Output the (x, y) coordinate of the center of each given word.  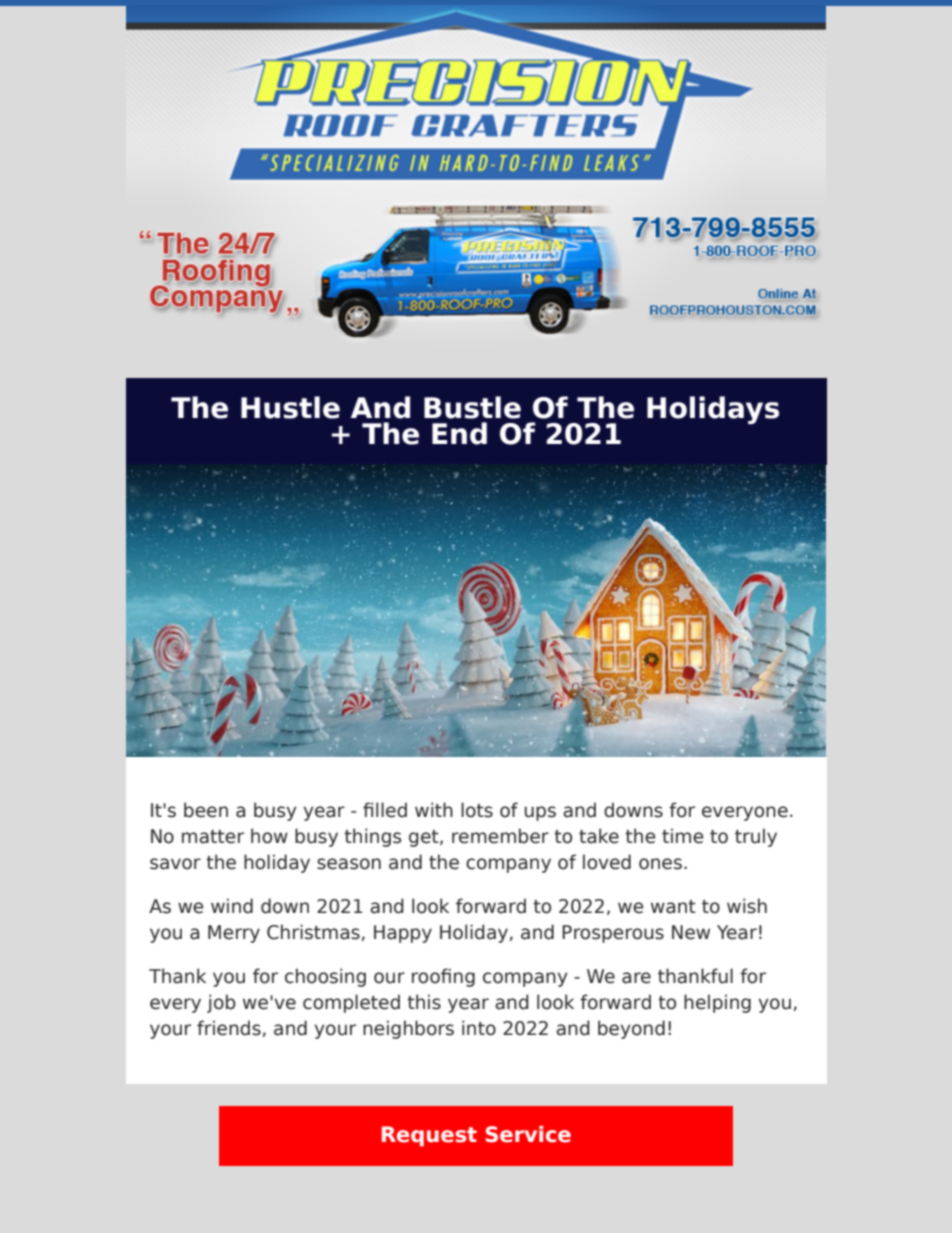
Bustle (472, 407)
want (673, 907)
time (683, 836)
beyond (631, 1029)
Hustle (290, 407)
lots (477, 810)
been (206, 810)
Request (429, 1136)
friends (229, 1028)
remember (500, 836)
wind (232, 906)
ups (540, 813)
